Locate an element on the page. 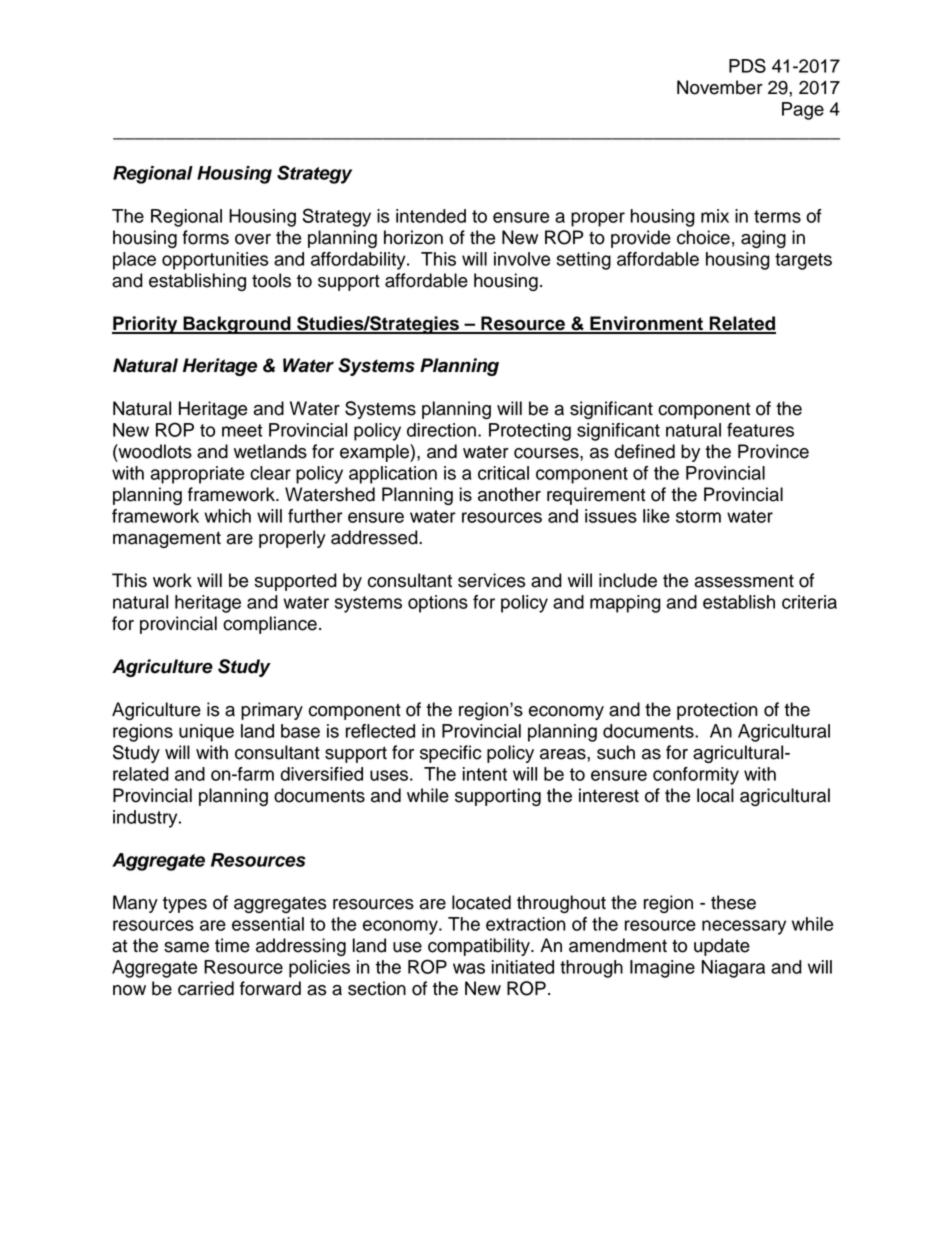  was is located at coordinates (469, 968).
